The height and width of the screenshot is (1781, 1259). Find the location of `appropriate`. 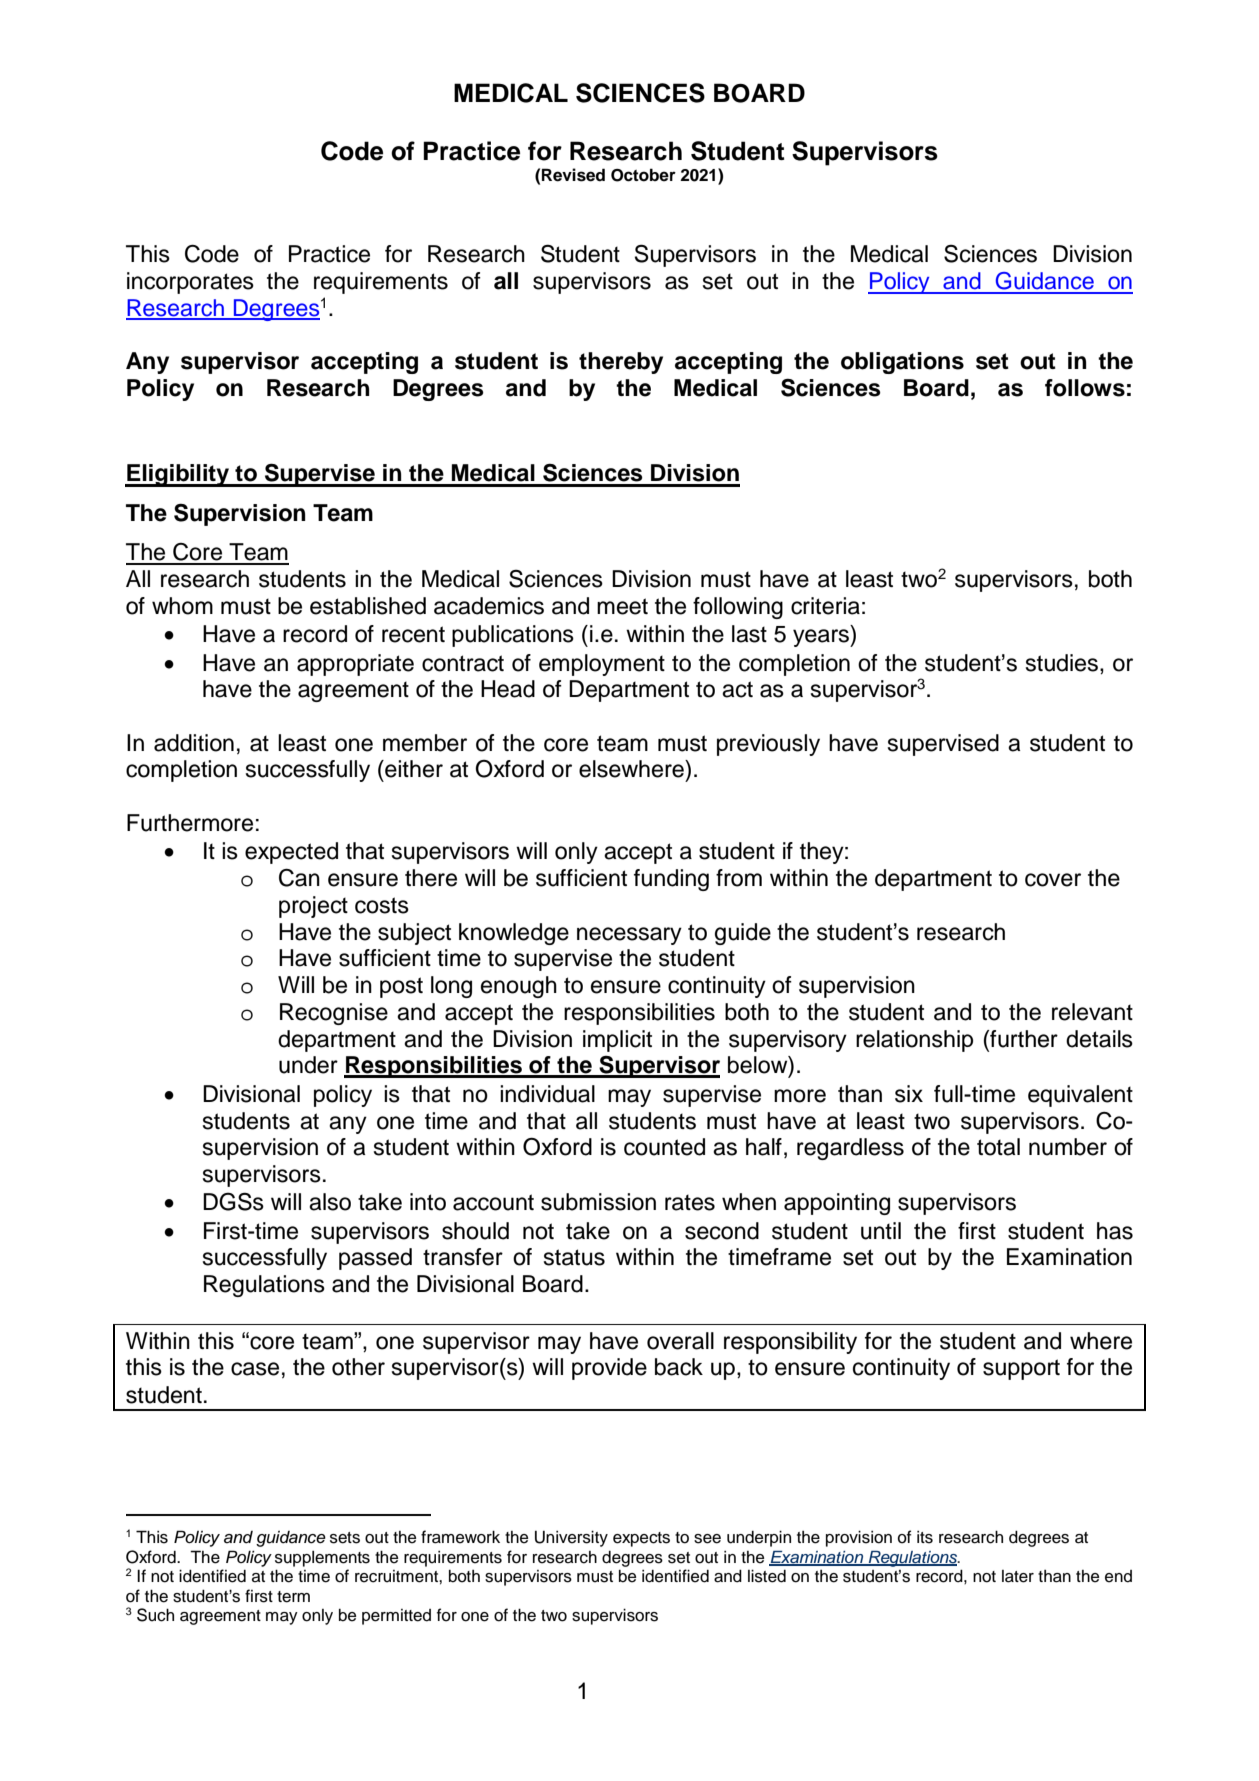

appropriate is located at coordinates (355, 665).
